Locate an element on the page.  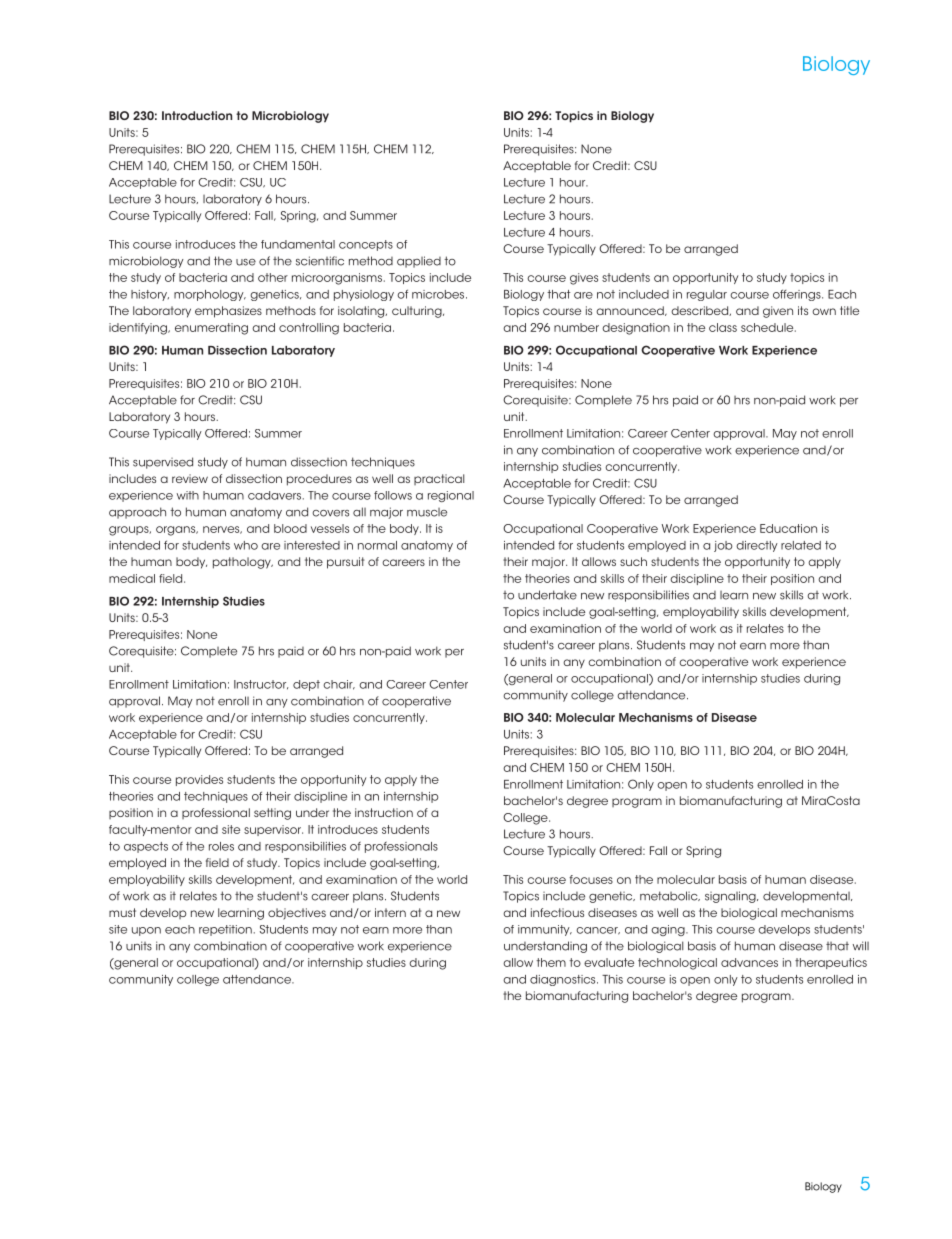
Introduction is located at coordinates (197, 115).
